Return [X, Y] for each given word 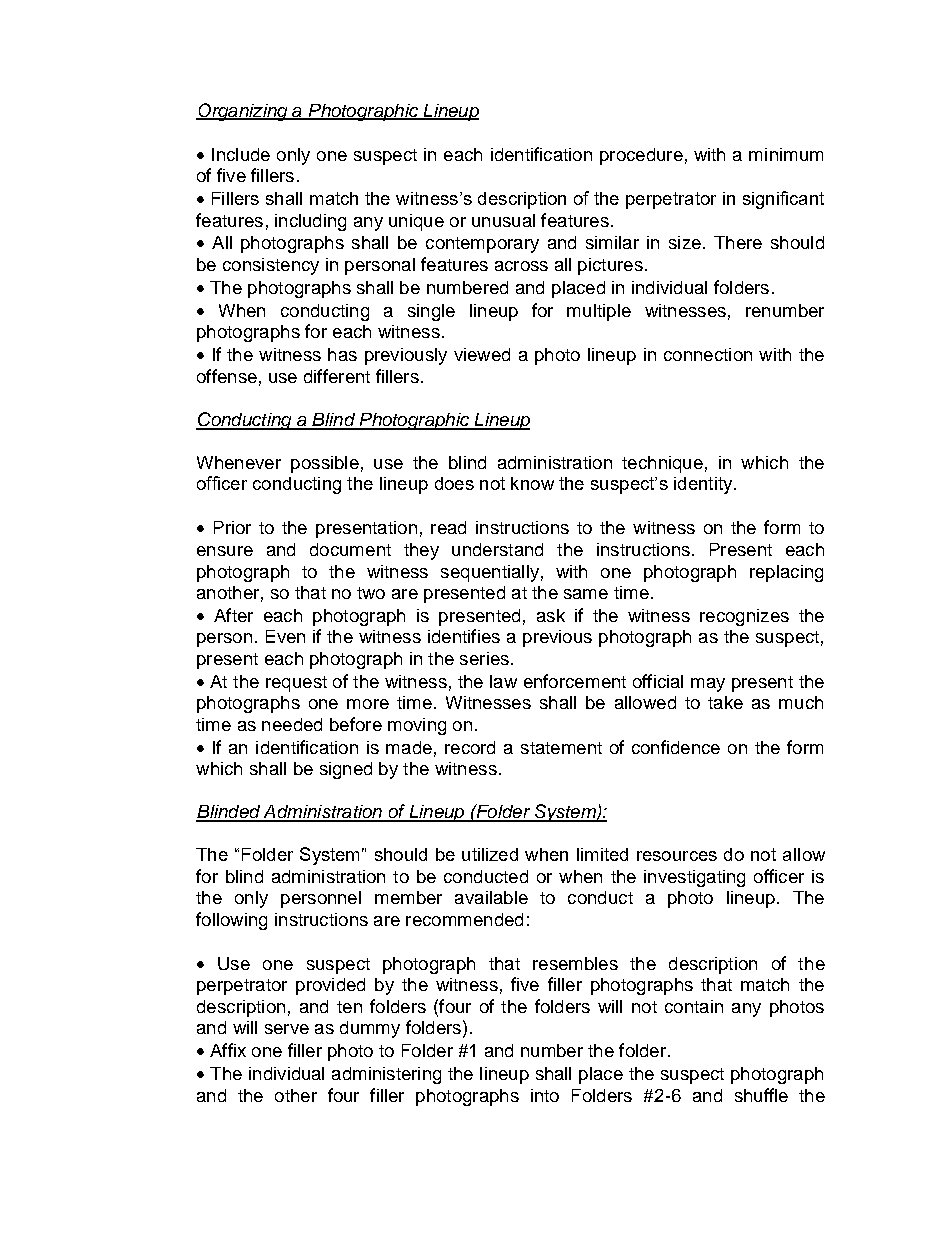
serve [287, 1029]
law [503, 681]
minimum [786, 154]
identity [704, 485]
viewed [482, 354]
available [491, 897]
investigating [694, 878]
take [725, 702]
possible [325, 464]
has [342, 354]
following [231, 921]
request [296, 684]
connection [708, 354]
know [532, 483]
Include [241, 154]
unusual [503, 220]
